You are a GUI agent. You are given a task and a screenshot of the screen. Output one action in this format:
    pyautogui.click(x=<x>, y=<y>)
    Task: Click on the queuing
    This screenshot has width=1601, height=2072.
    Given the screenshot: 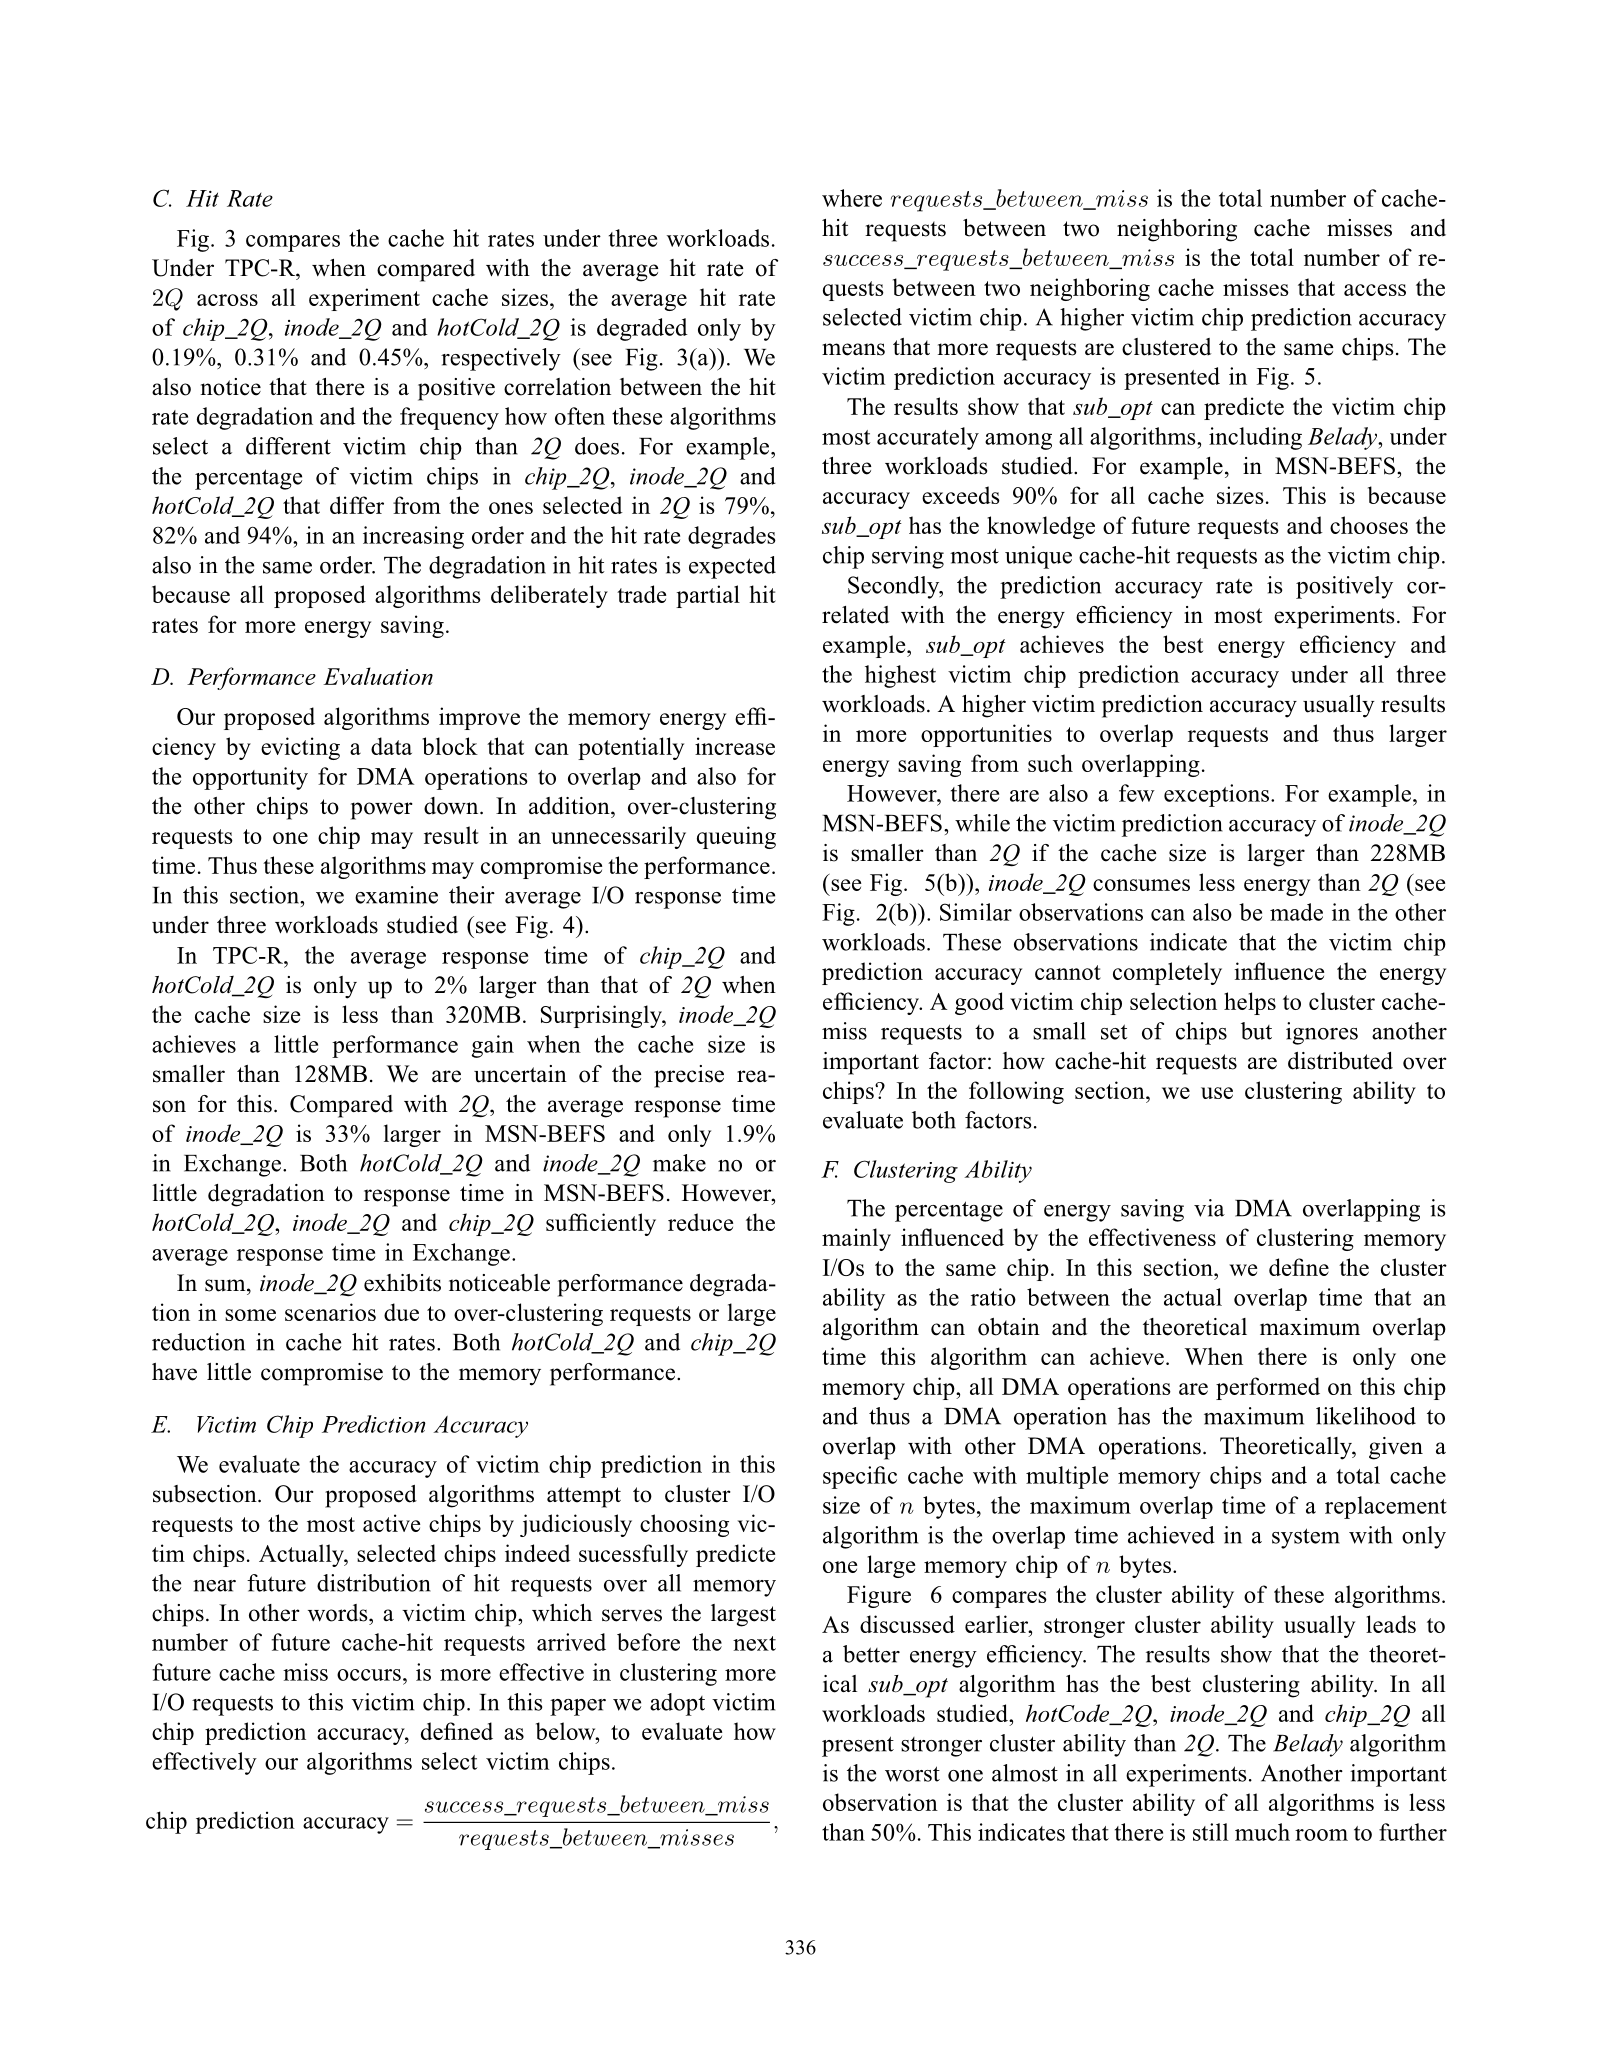 What is the action you would take?
    pyautogui.click(x=736, y=837)
